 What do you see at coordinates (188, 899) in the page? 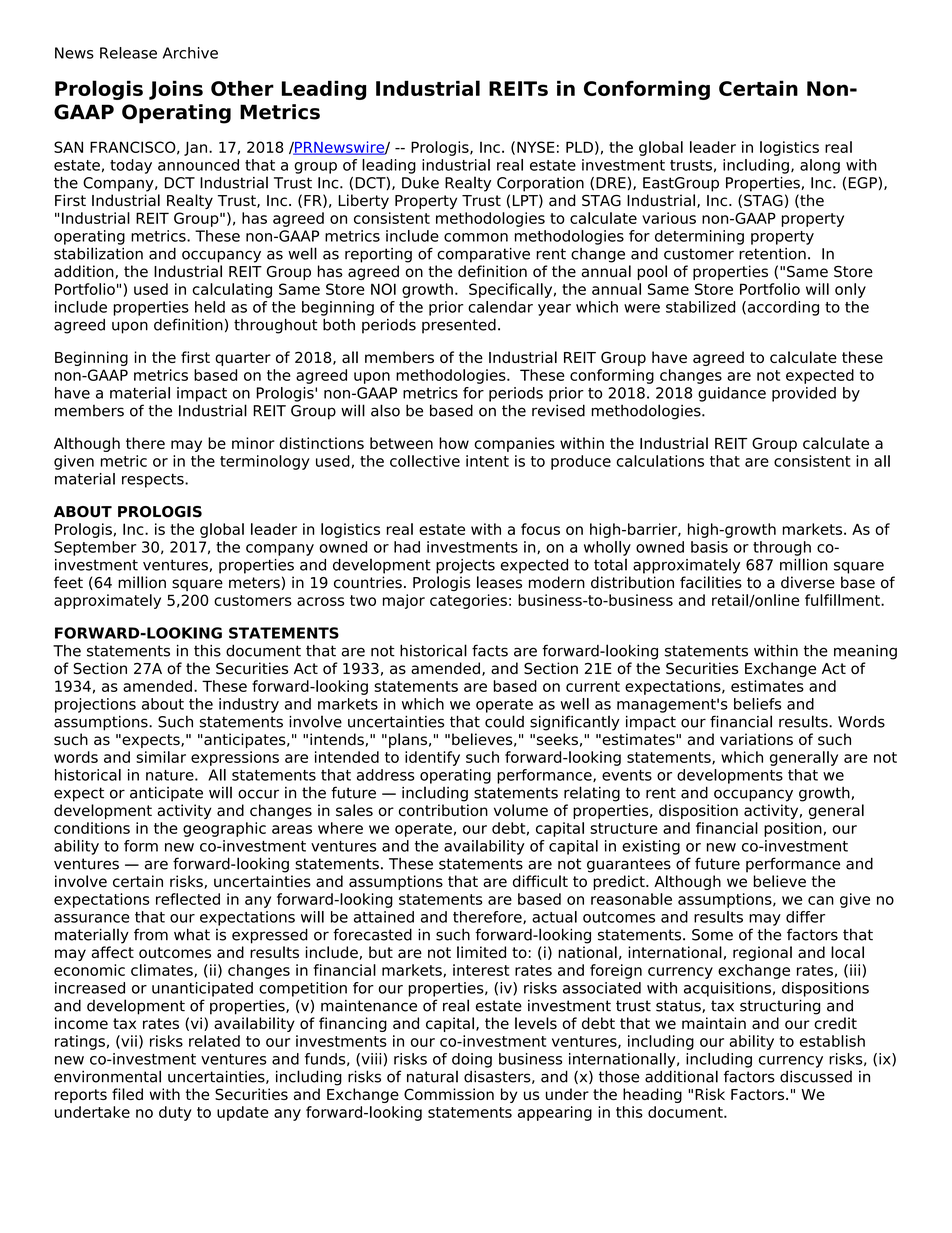
I see `reflected` at bounding box center [188, 899].
